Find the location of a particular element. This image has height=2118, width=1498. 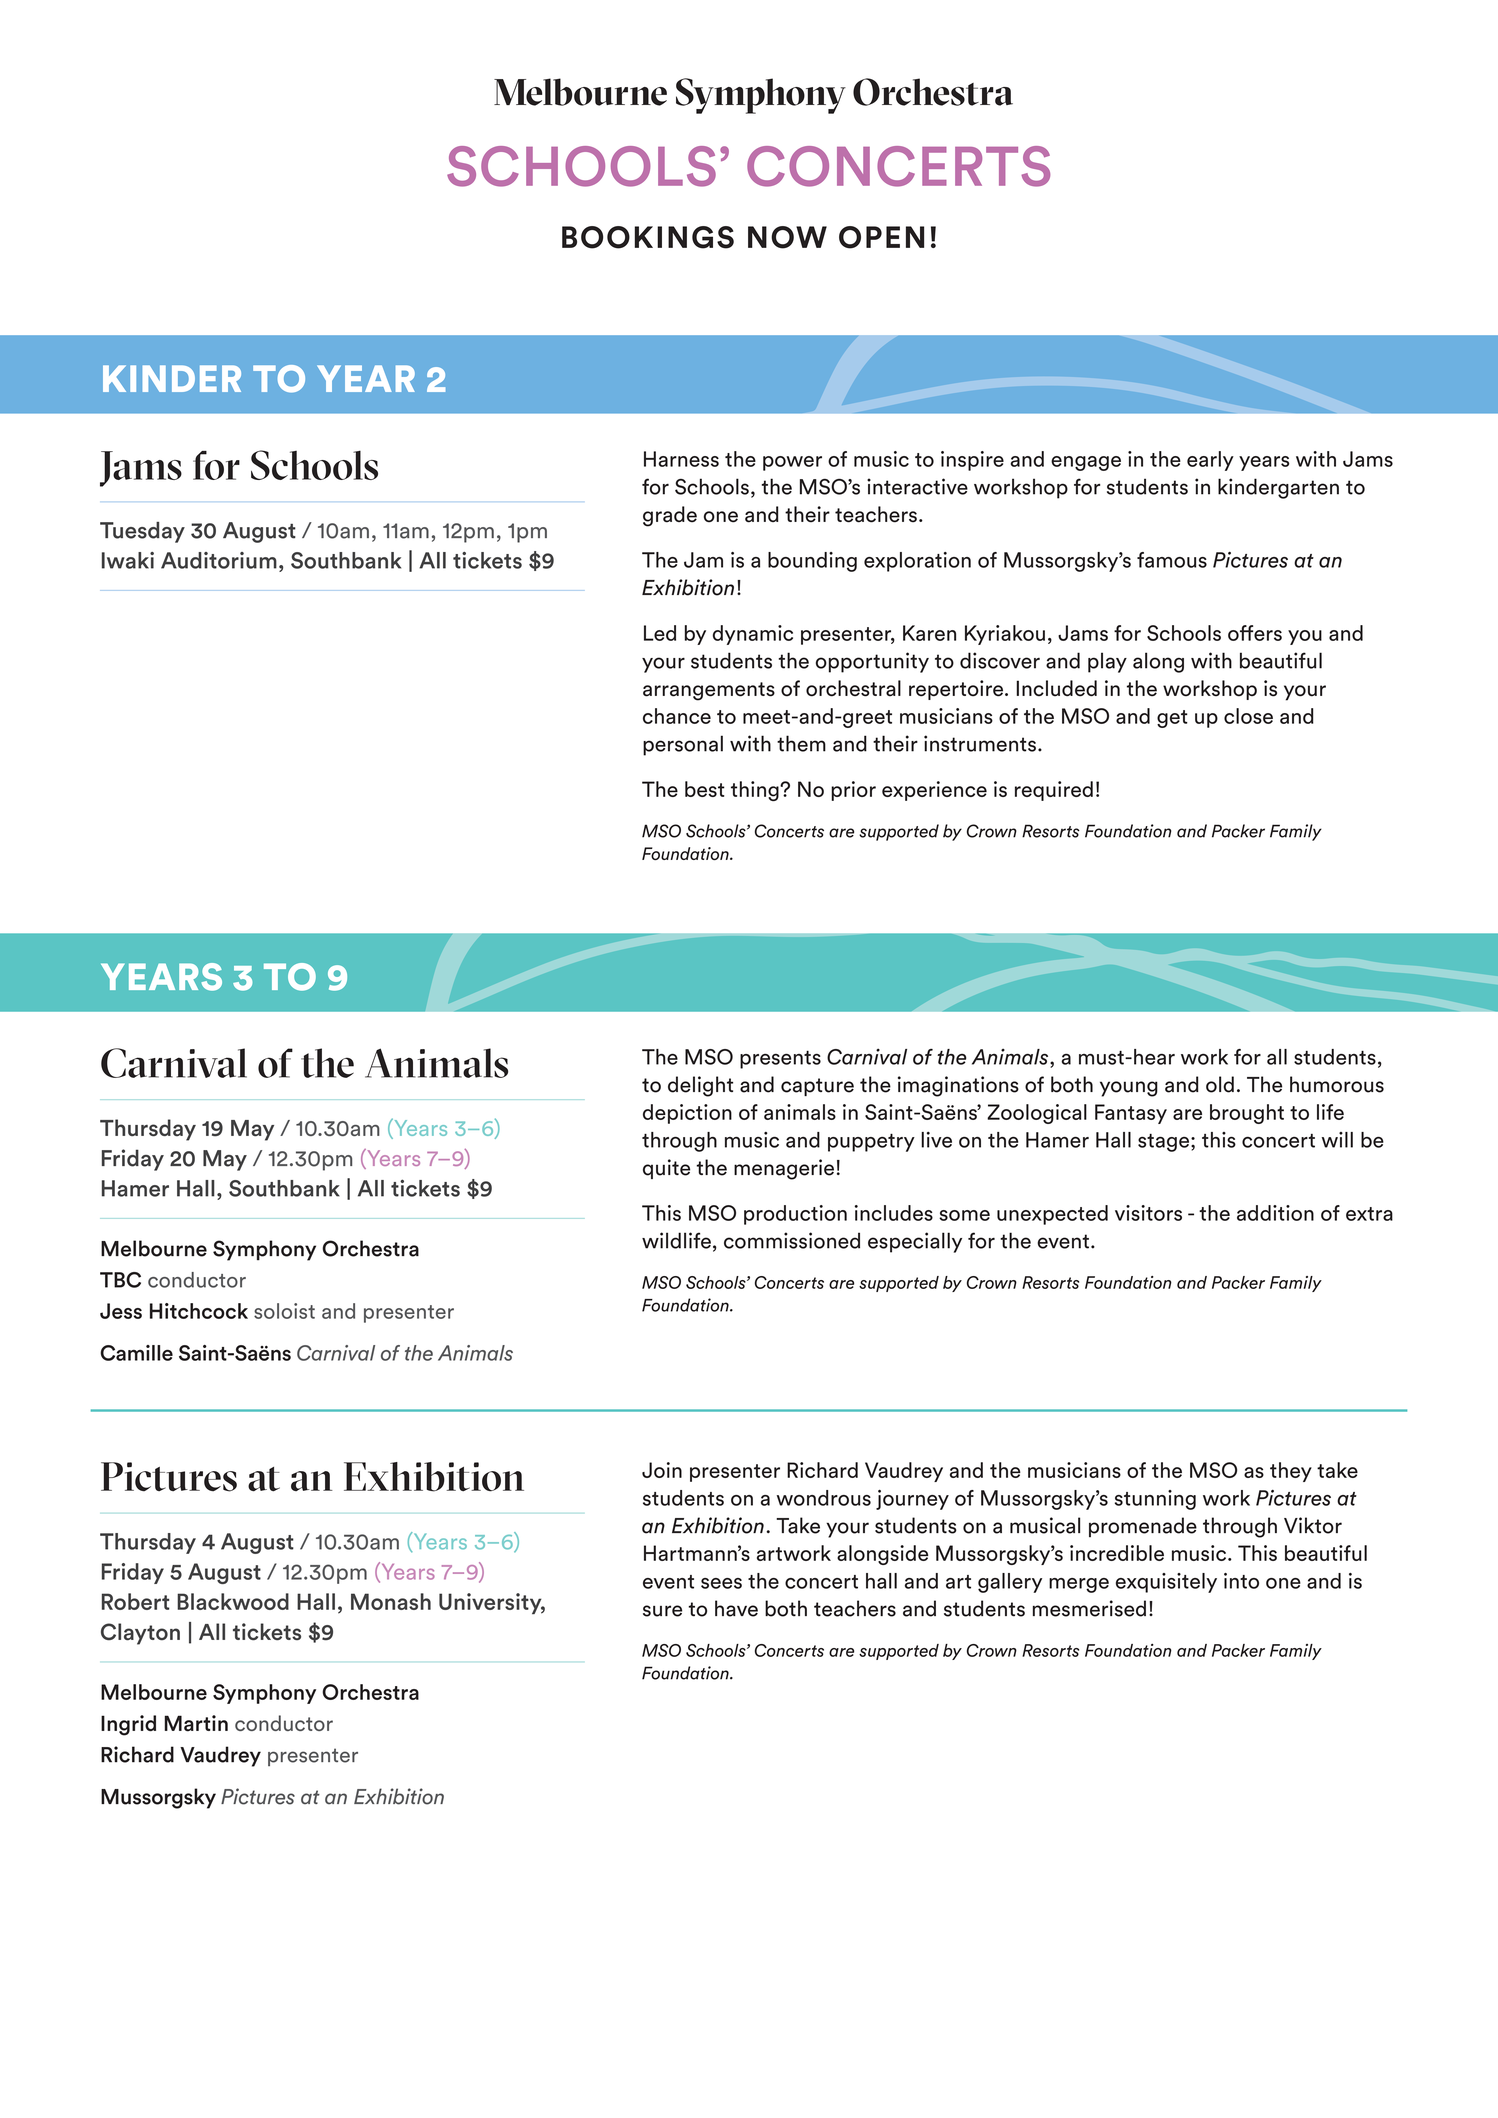

presents is located at coordinates (780, 1060).
